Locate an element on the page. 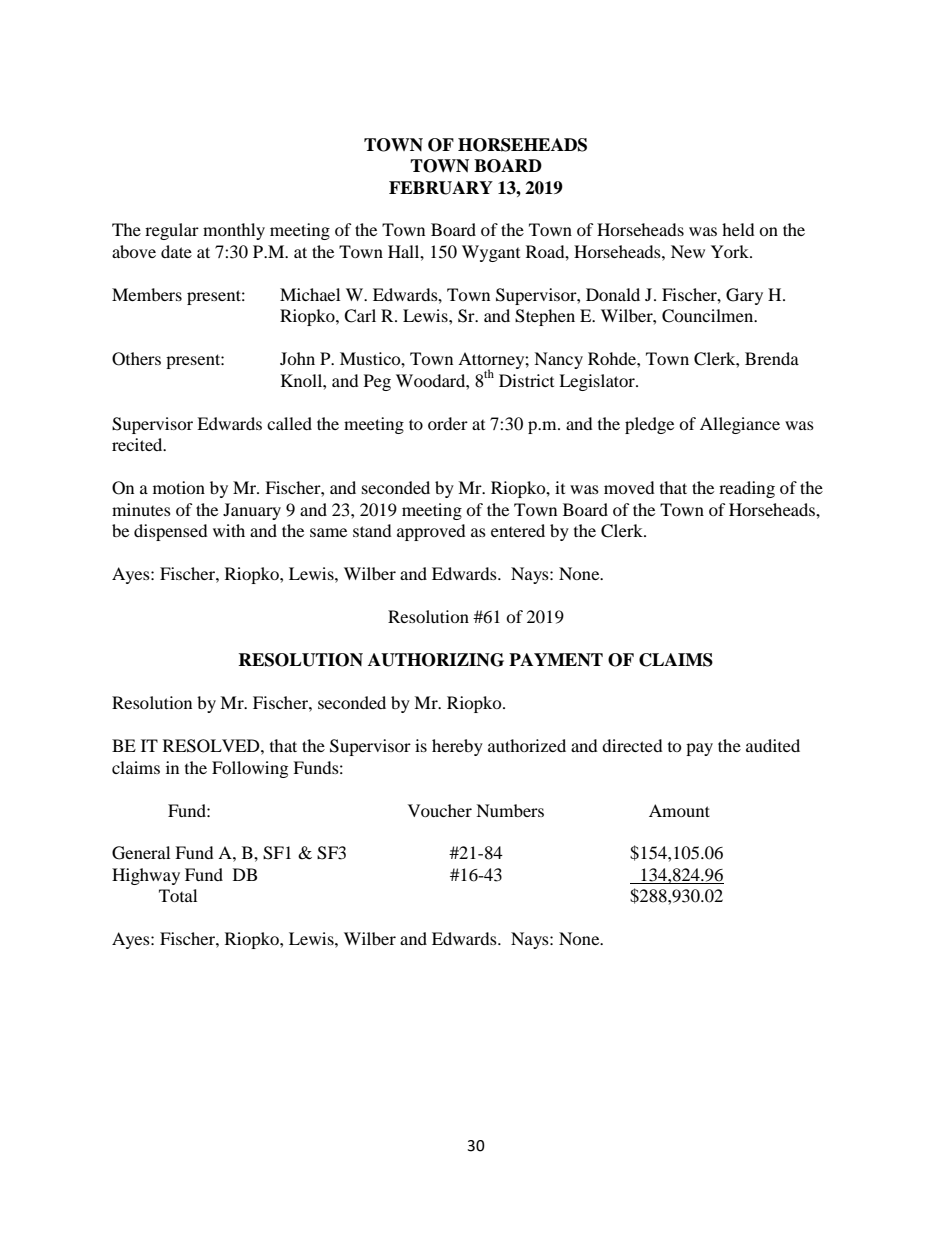 The image size is (952, 1233). order is located at coordinates (448, 423).
